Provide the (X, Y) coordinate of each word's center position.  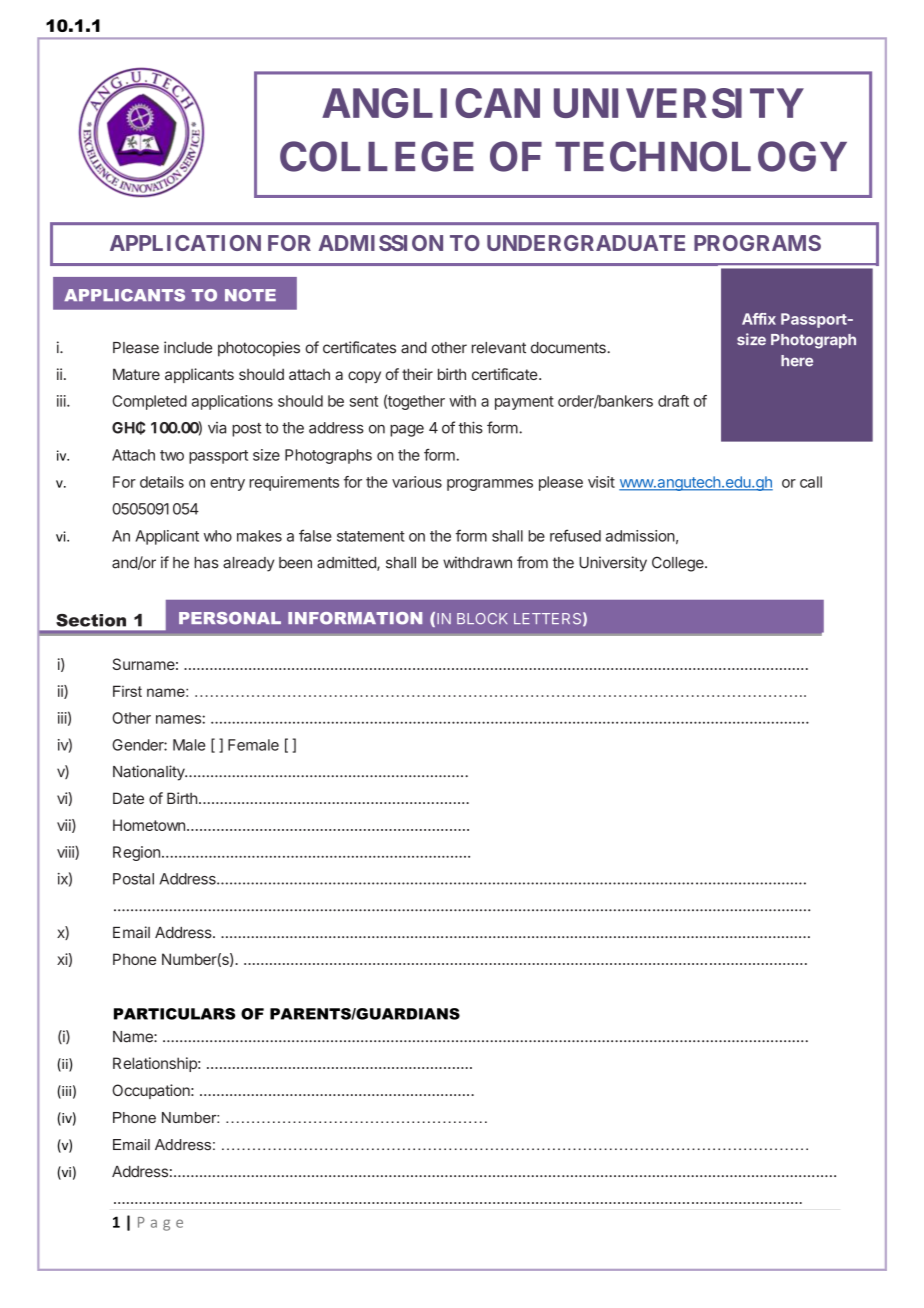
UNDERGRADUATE (586, 243)
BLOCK (482, 618)
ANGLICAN (431, 103)
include (188, 347)
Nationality (150, 773)
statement (371, 536)
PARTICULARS (174, 1014)
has (206, 563)
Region (136, 853)
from (532, 562)
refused (575, 535)
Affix (759, 319)
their (417, 374)
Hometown (149, 825)
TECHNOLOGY (701, 156)
